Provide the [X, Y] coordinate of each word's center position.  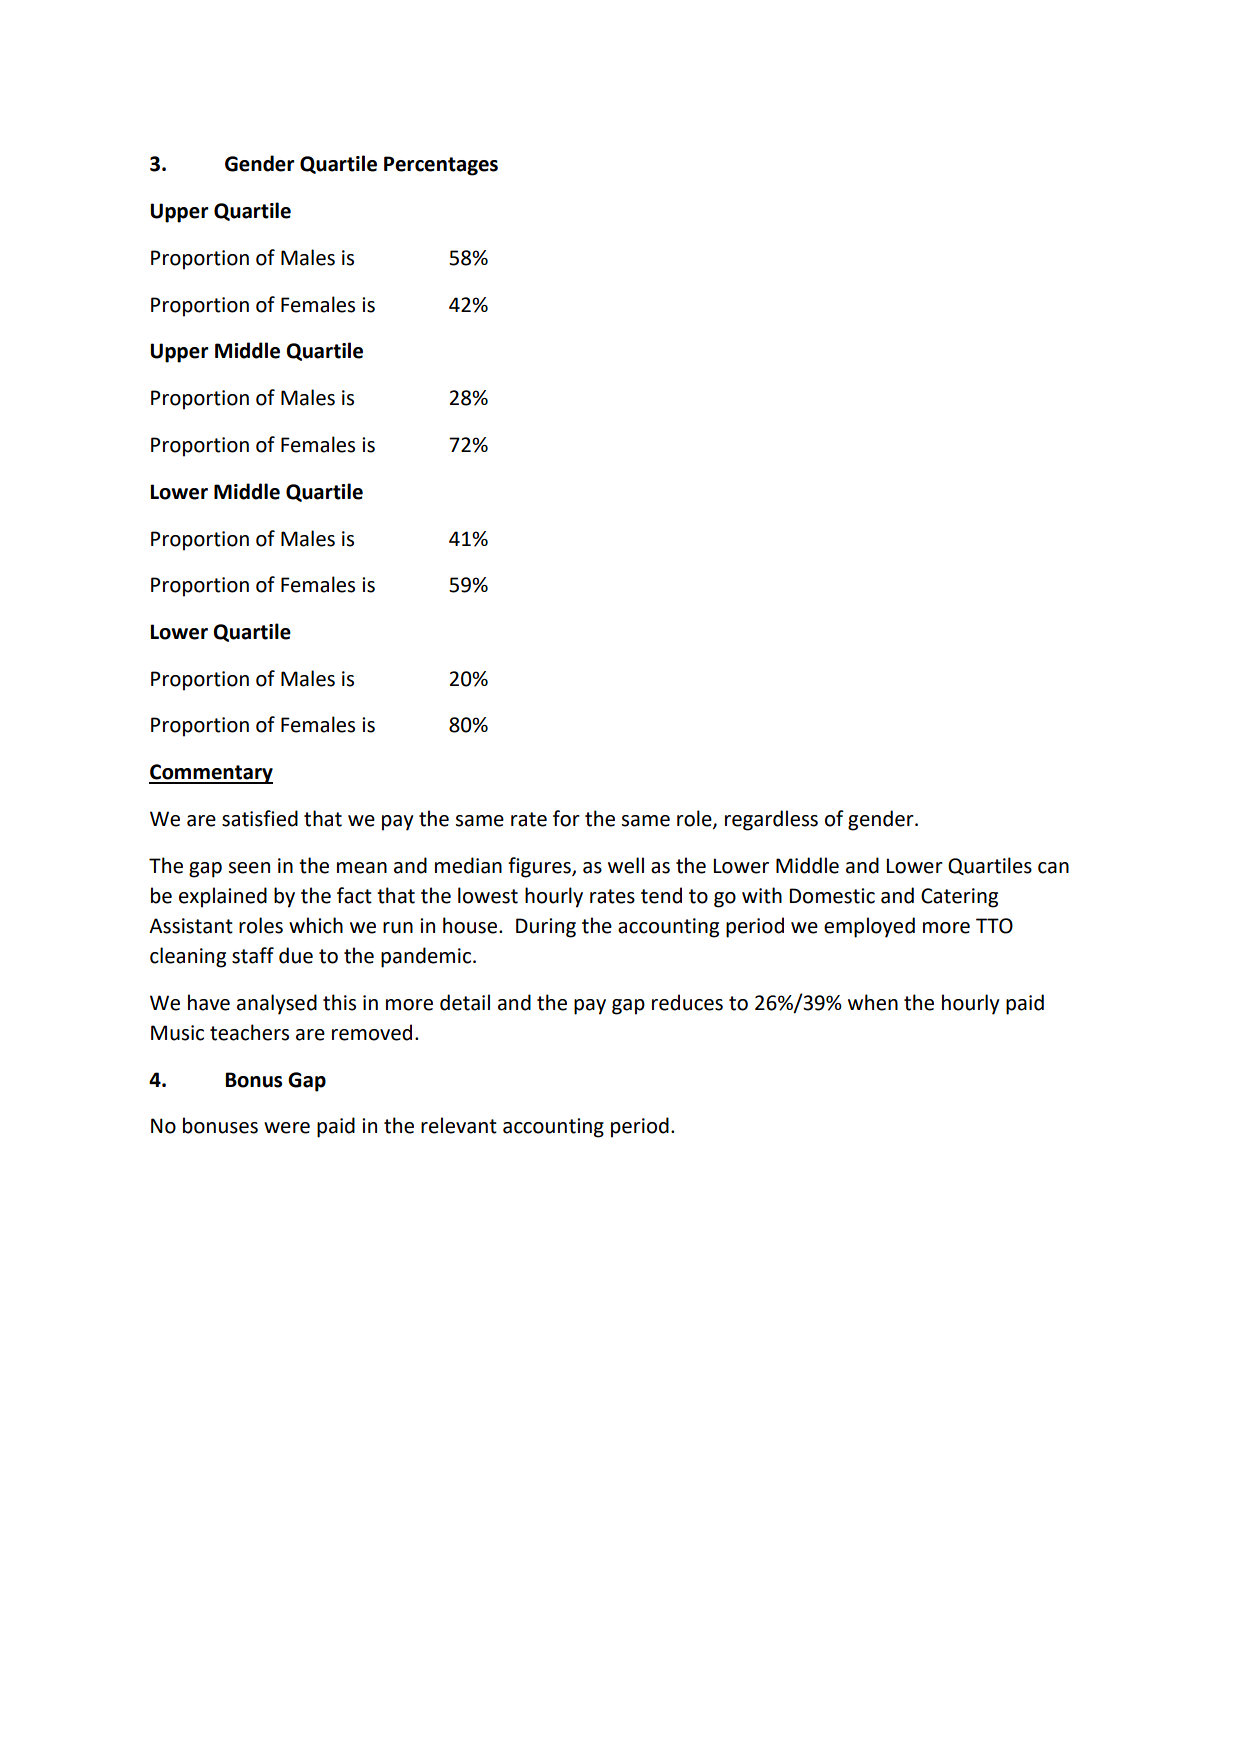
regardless [771, 820]
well [626, 865]
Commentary [211, 774]
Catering [959, 898]
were [287, 1128]
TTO [994, 926]
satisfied [260, 818]
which [316, 925]
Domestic [832, 896]
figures [540, 867]
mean [362, 868]
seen [249, 868]
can [1053, 868]
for [566, 818]
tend [661, 895]
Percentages [441, 166]
